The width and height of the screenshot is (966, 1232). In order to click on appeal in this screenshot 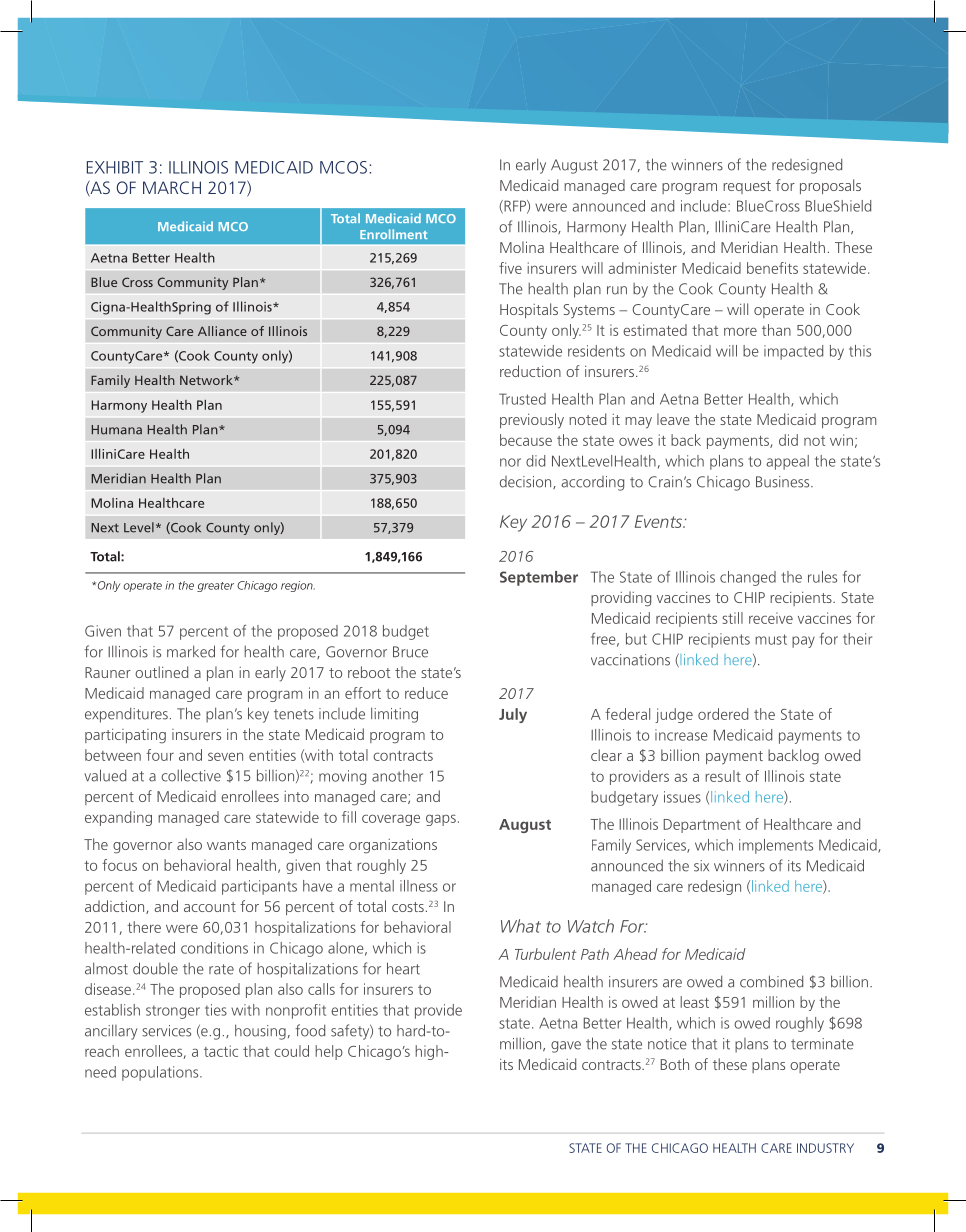, I will do `click(787, 462)`.
